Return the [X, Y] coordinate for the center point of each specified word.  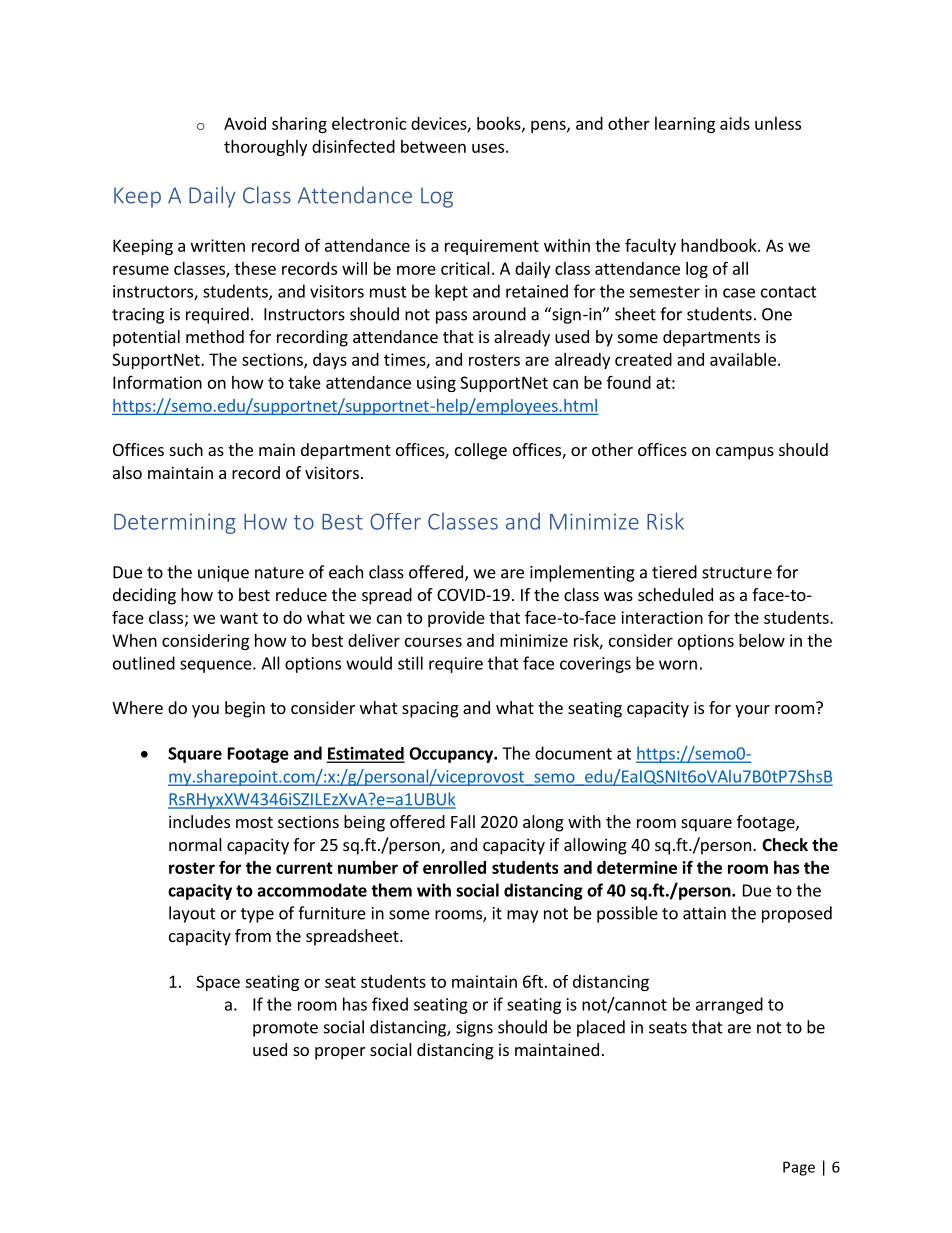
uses [488, 148]
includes [199, 821]
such [186, 449]
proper [340, 1053]
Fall [463, 821]
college [481, 451]
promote [285, 1029]
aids [735, 123]
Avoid [245, 123]
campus [745, 453]
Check [785, 845]
